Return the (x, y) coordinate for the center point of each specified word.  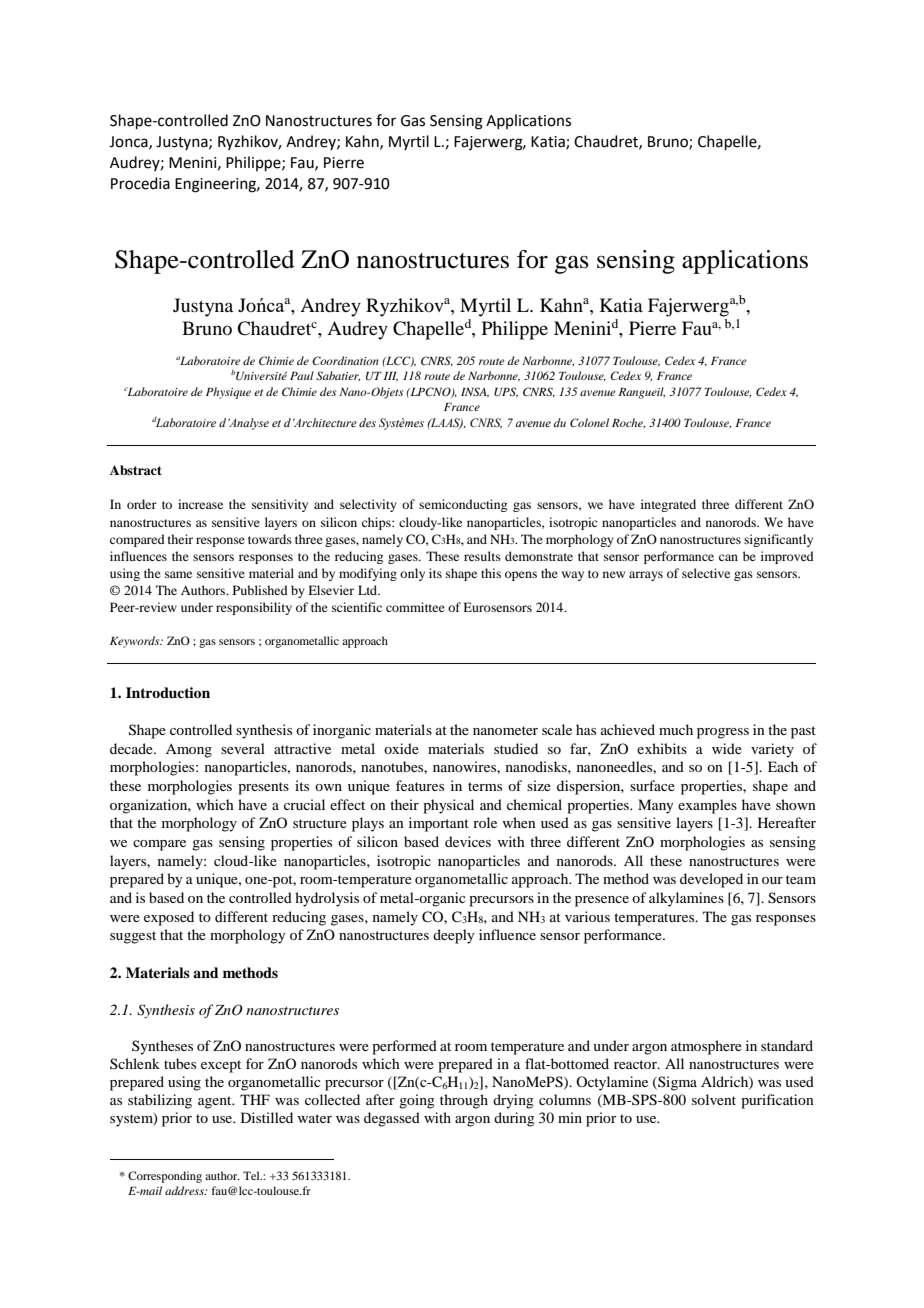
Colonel (589, 422)
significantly (778, 540)
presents (263, 788)
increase (200, 504)
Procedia (140, 183)
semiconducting (463, 505)
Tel (252, 1175)
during (514, 1119)
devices (468, 841)
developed (711, 880)
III (391, 376)
